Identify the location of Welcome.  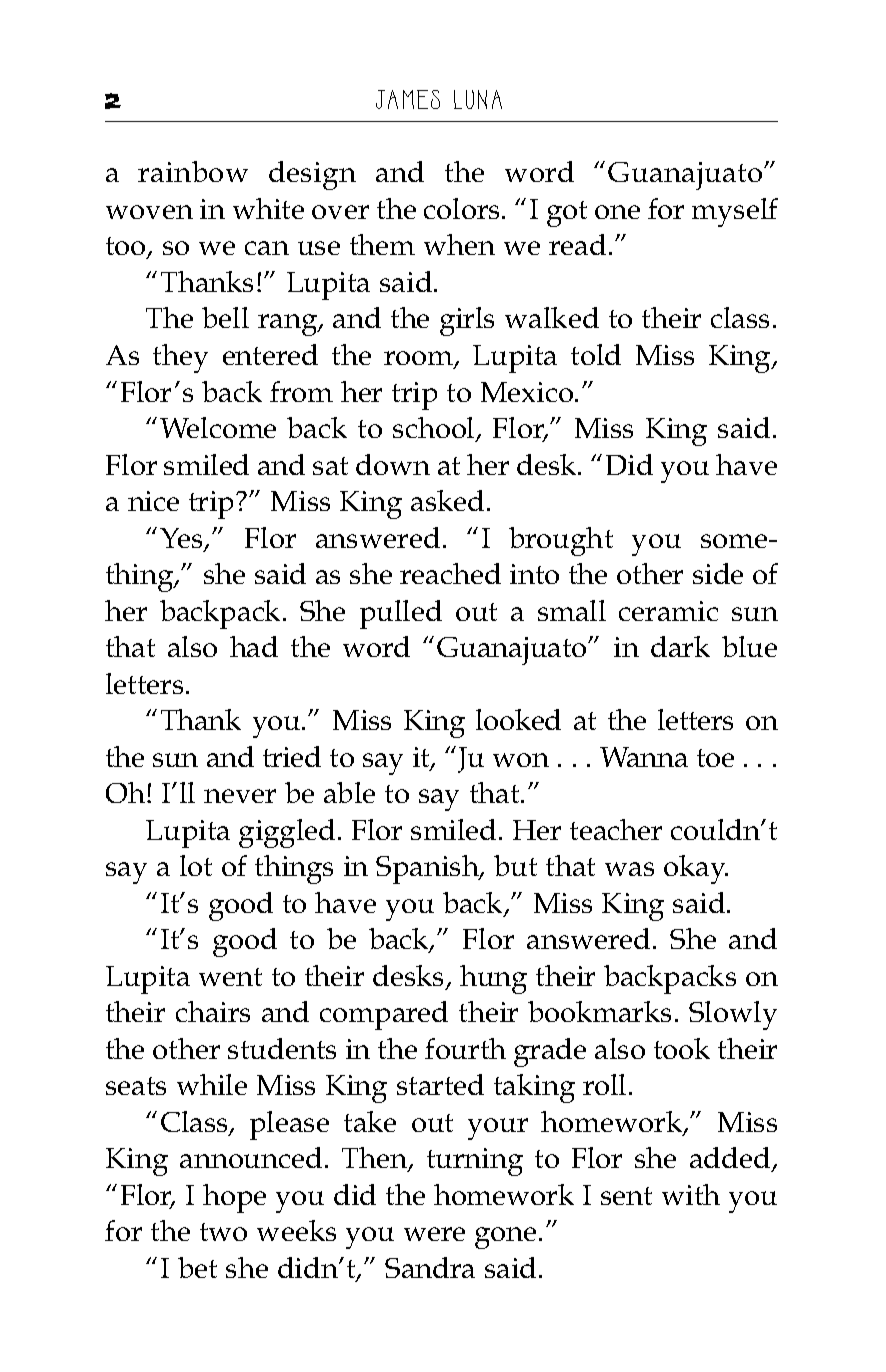
(218, 427).
